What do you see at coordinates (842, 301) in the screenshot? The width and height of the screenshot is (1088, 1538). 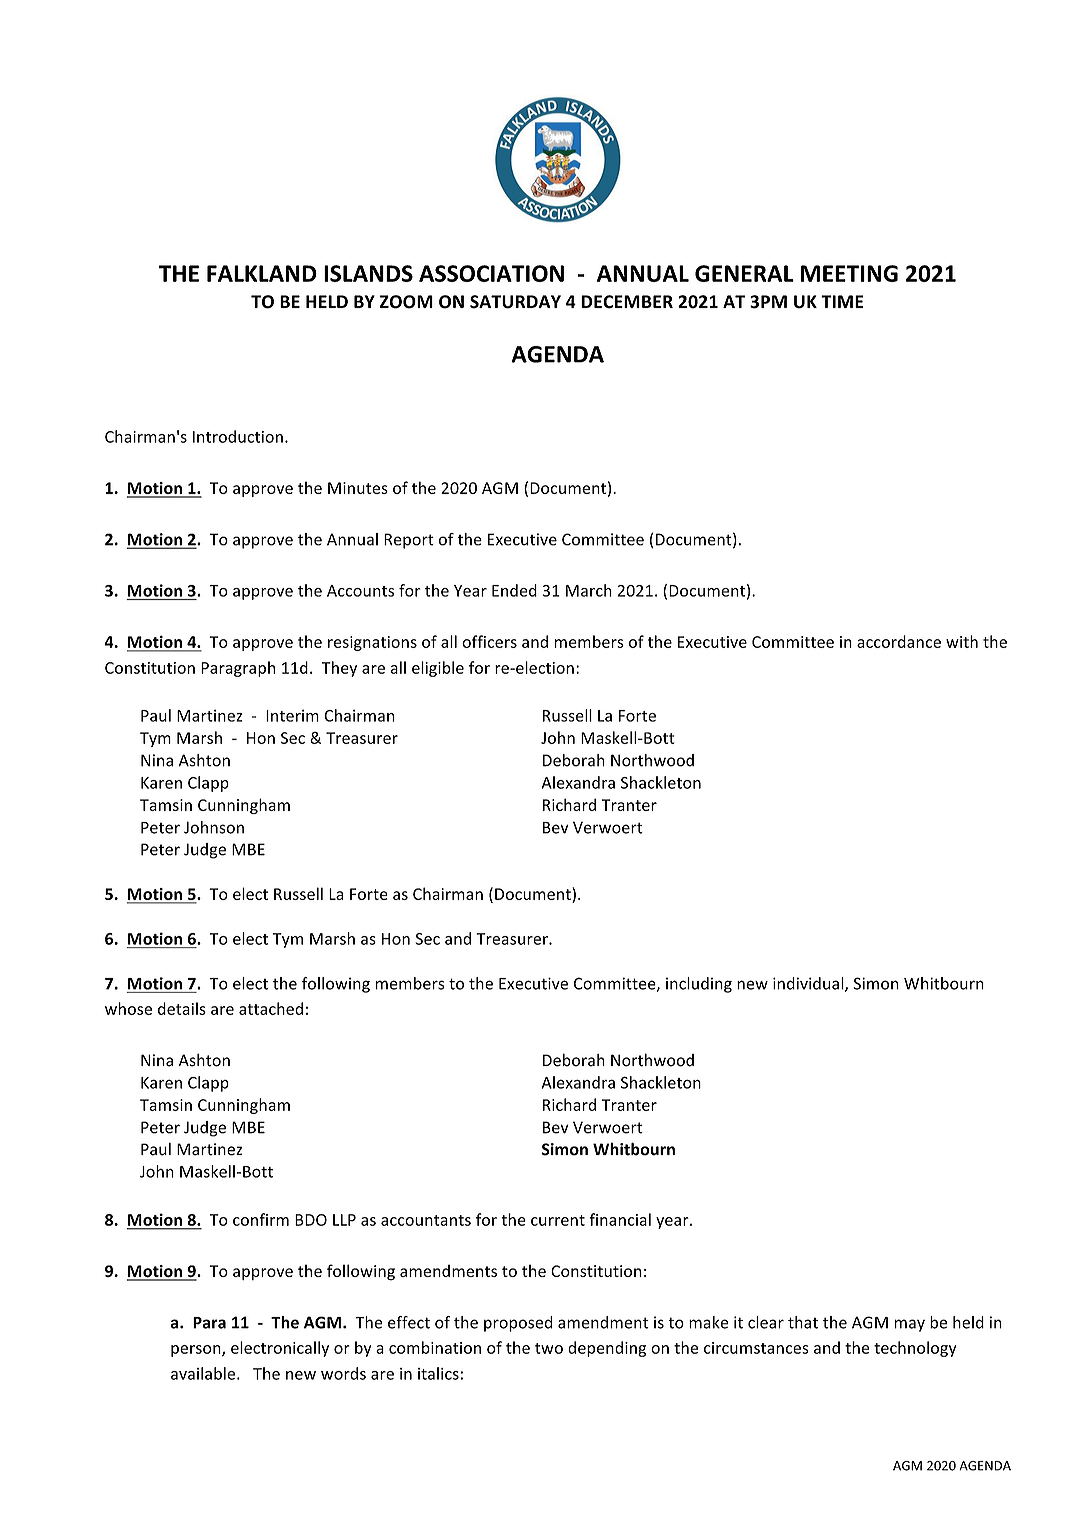 I see `TIME` at bounding box center [842, 301].
